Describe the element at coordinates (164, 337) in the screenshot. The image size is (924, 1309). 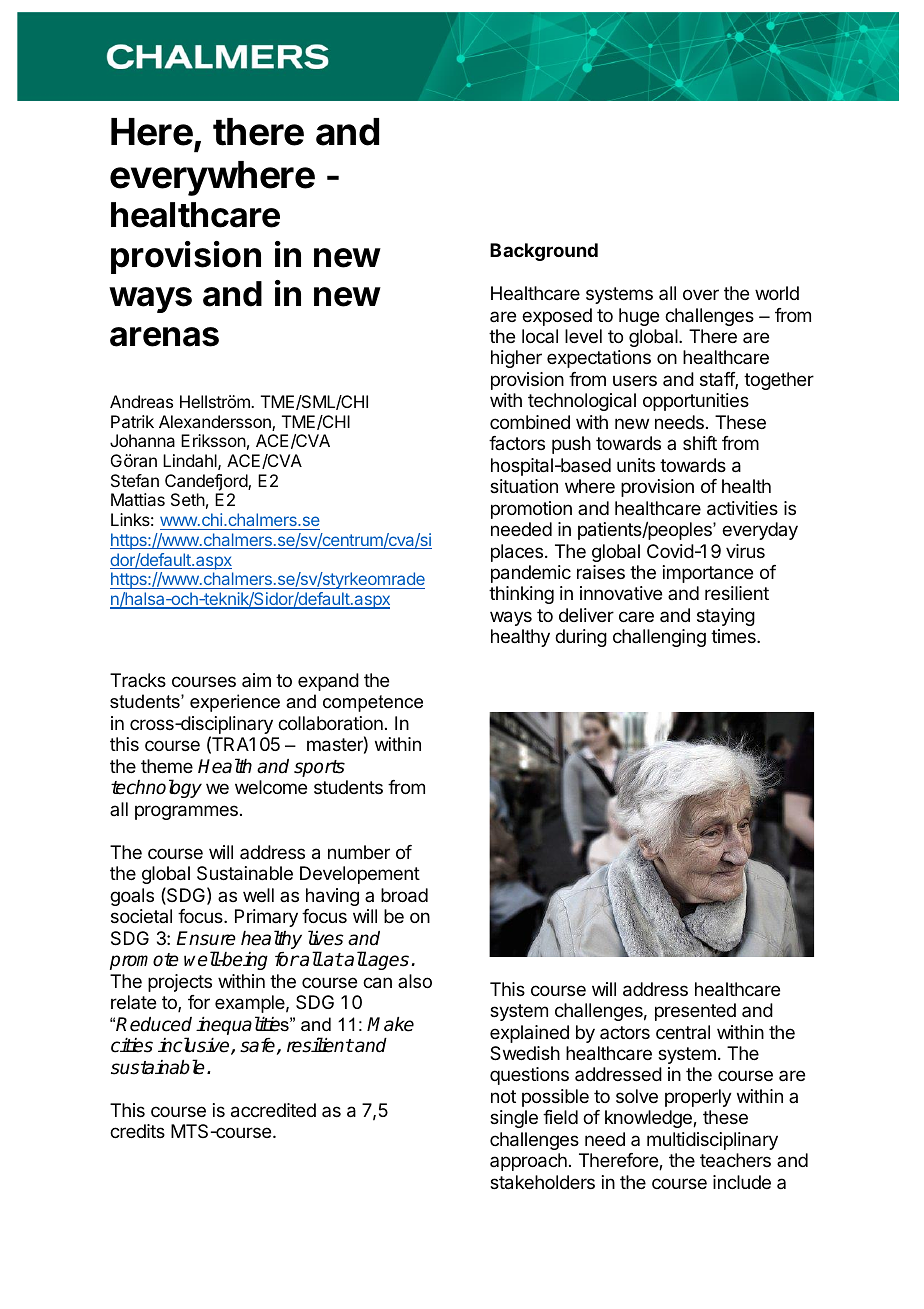
I see `arenas` at that location.
